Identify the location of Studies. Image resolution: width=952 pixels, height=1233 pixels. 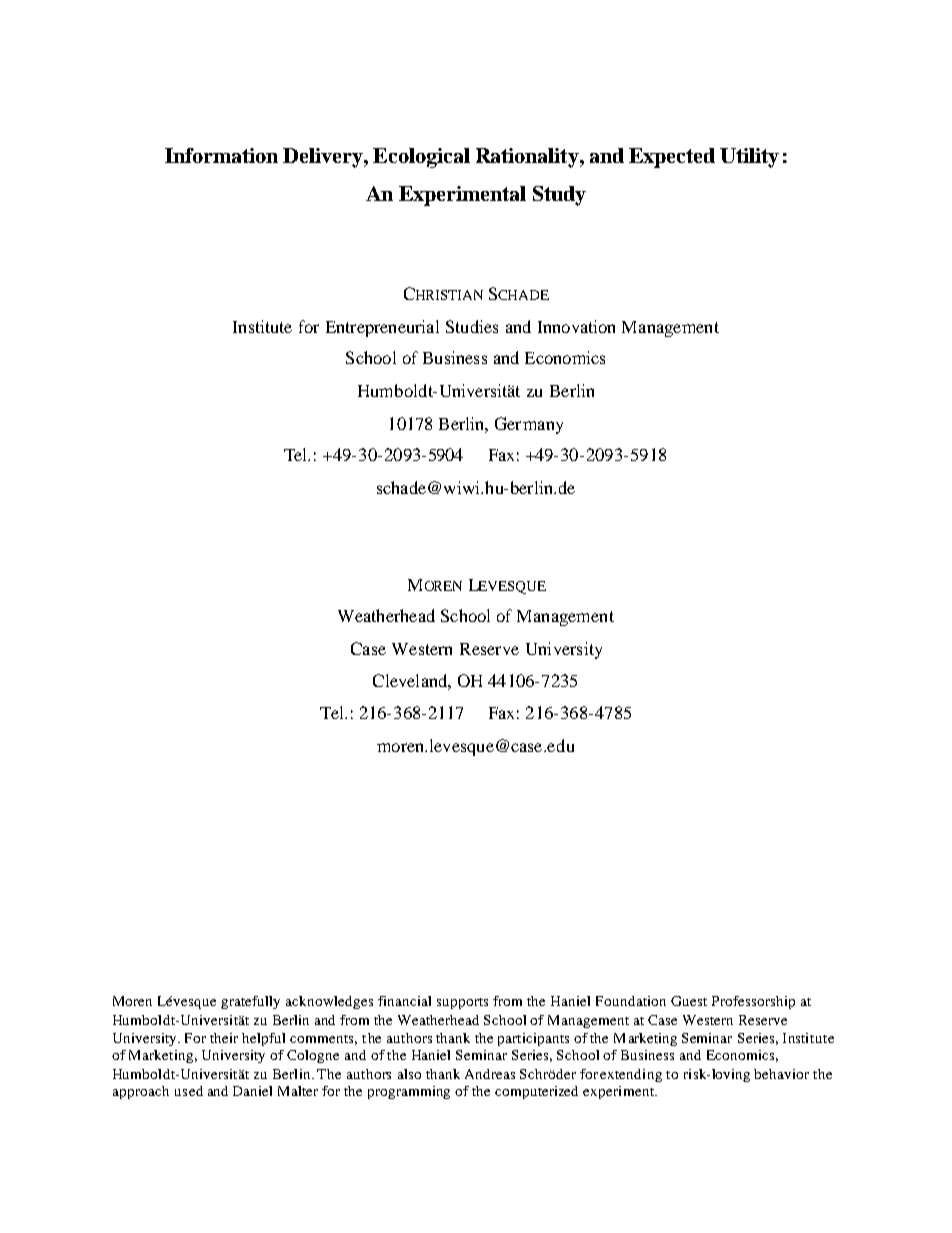
(472, 326).
